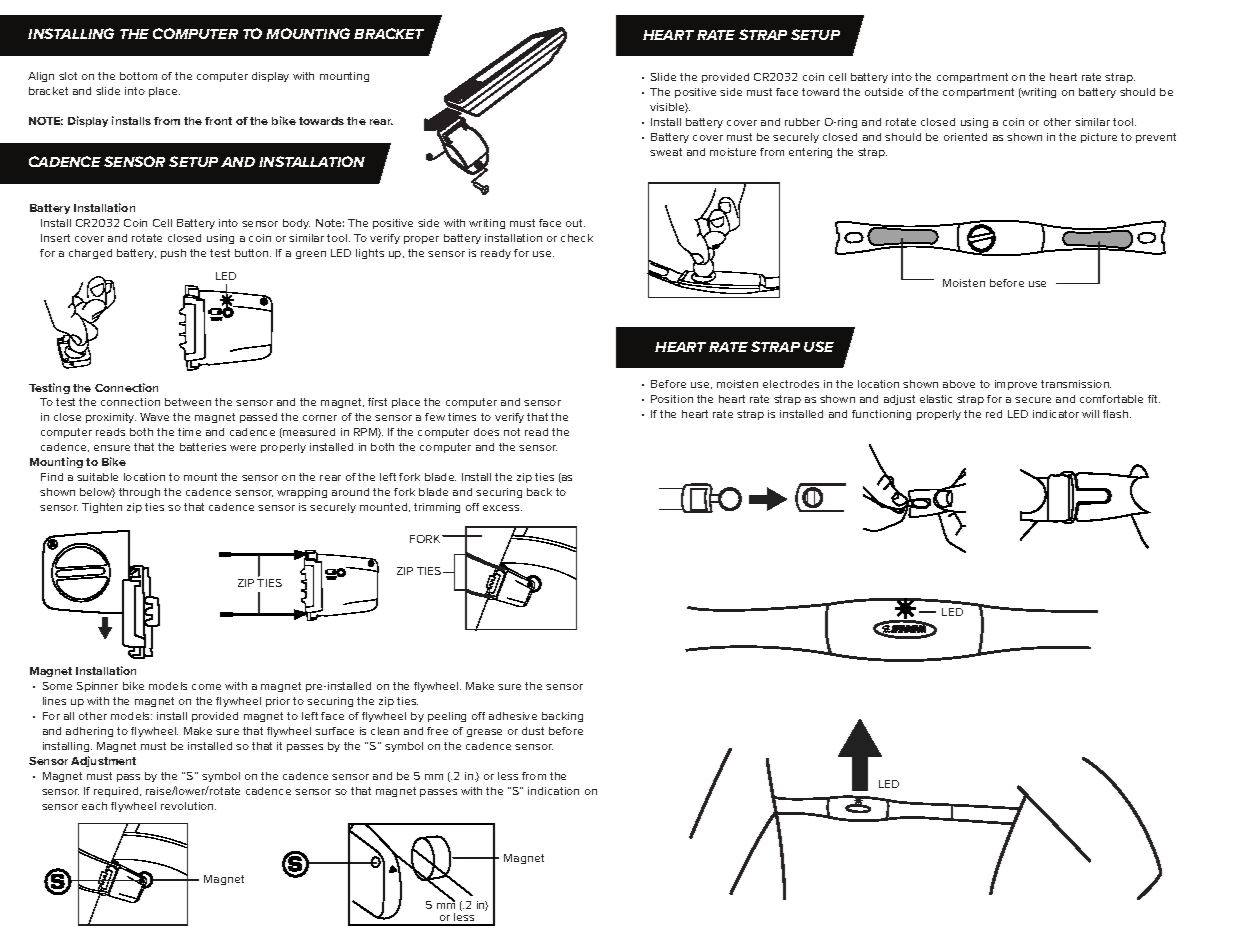  Describe the element at coordinates (533, 731) in the image. I see `dust` at that location.
